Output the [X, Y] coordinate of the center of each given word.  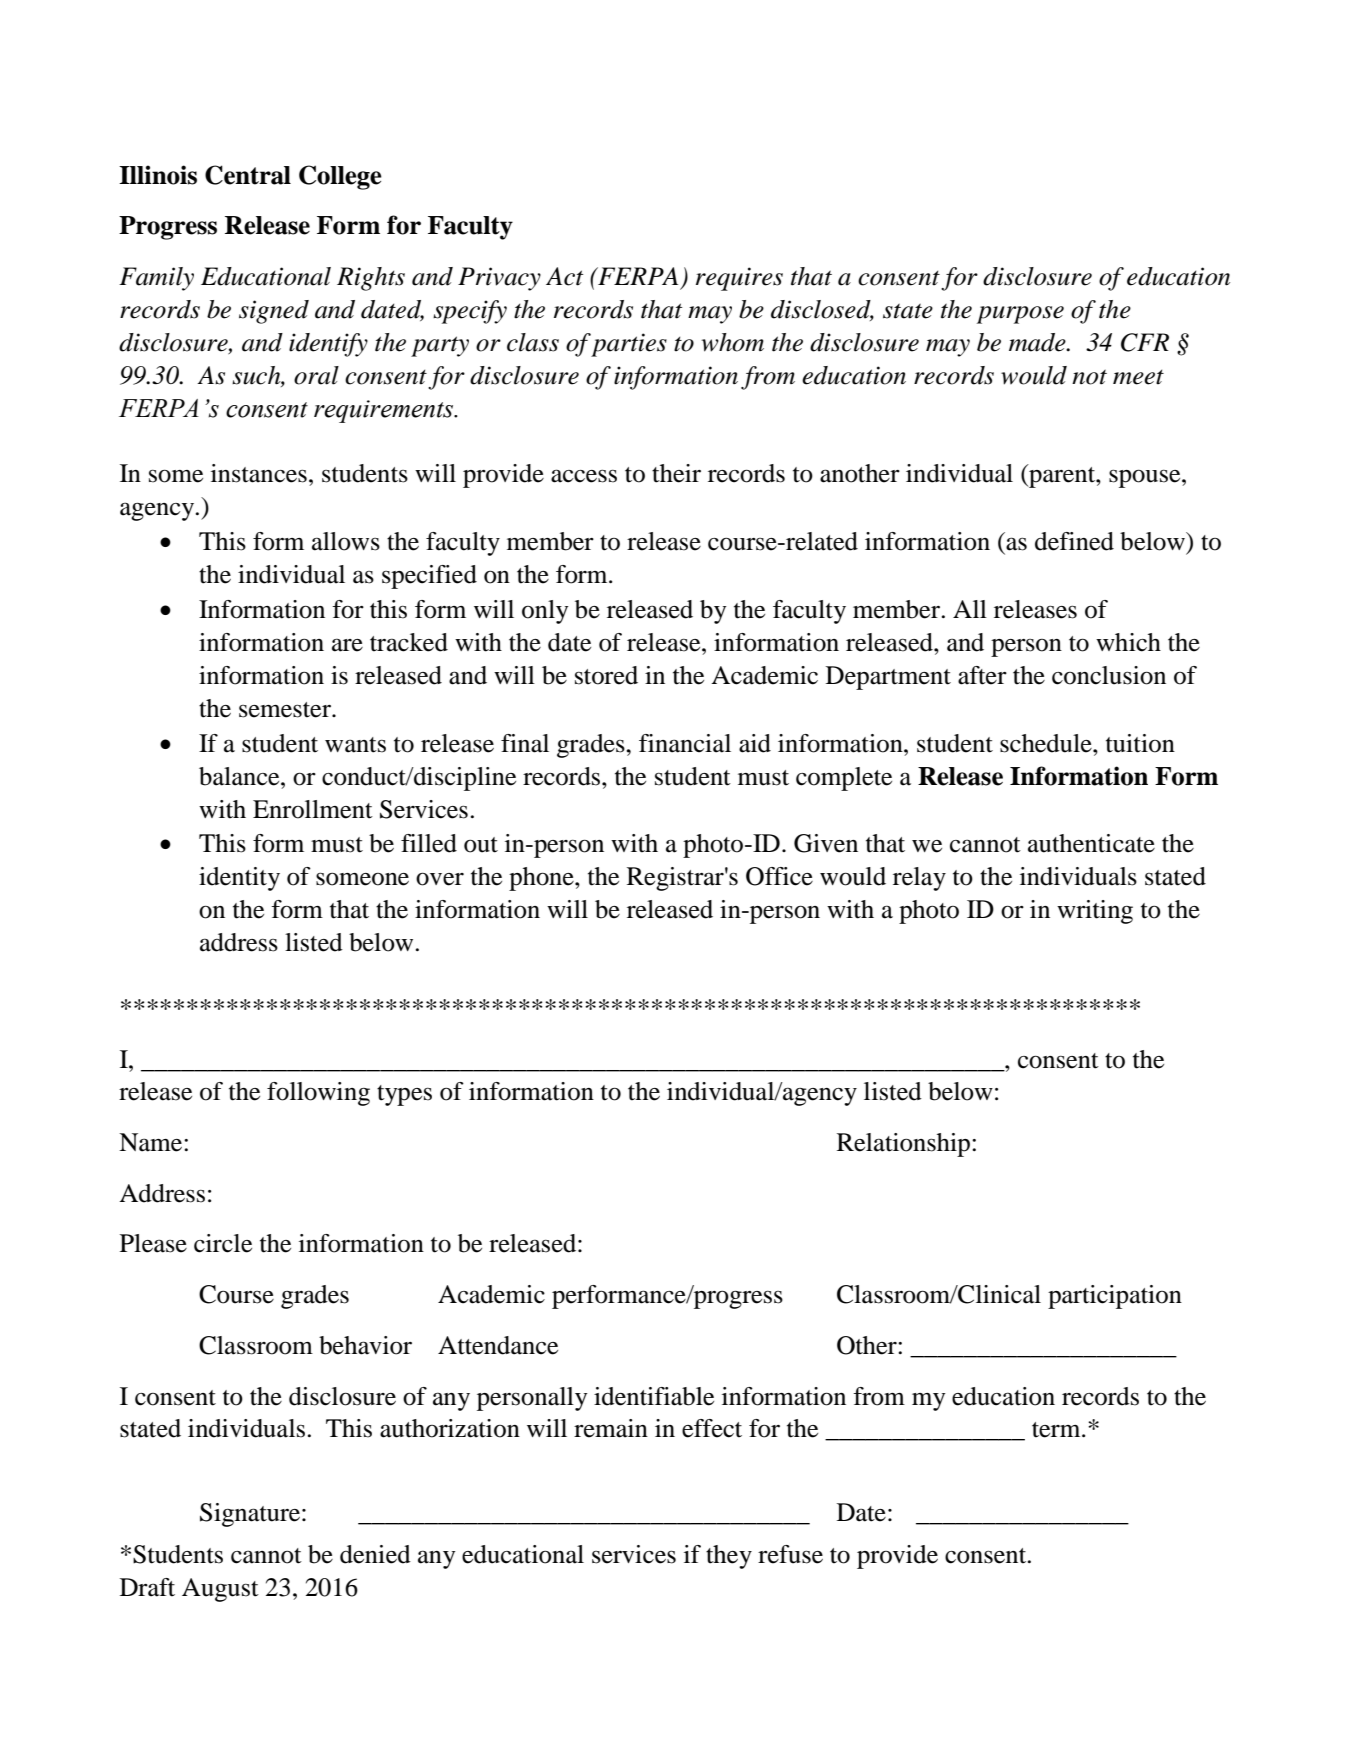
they [729, 1557]
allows [346, 541]
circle [223, 1243]
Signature [251, 1515]
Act [564, 276]
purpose [1020, 315]
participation [1115, 1297]
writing [1095, 912]
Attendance [498, 1345]
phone [542, 879]
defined [1074, 541]
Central [248, 175]
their [676, 473]
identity [239, 879]
